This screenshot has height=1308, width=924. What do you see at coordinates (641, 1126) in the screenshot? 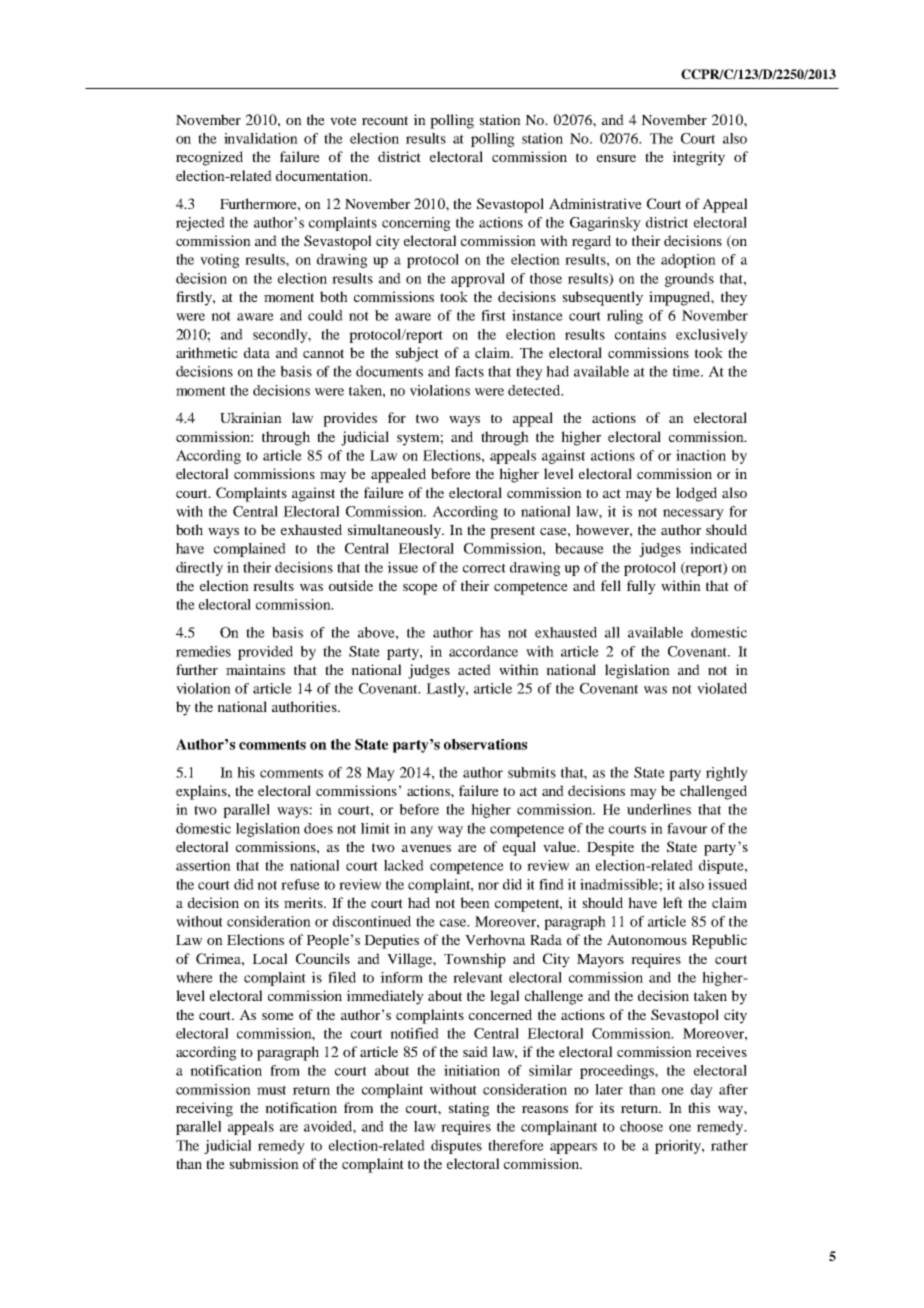
I see `choose` at bounding box center [641, 1126].
